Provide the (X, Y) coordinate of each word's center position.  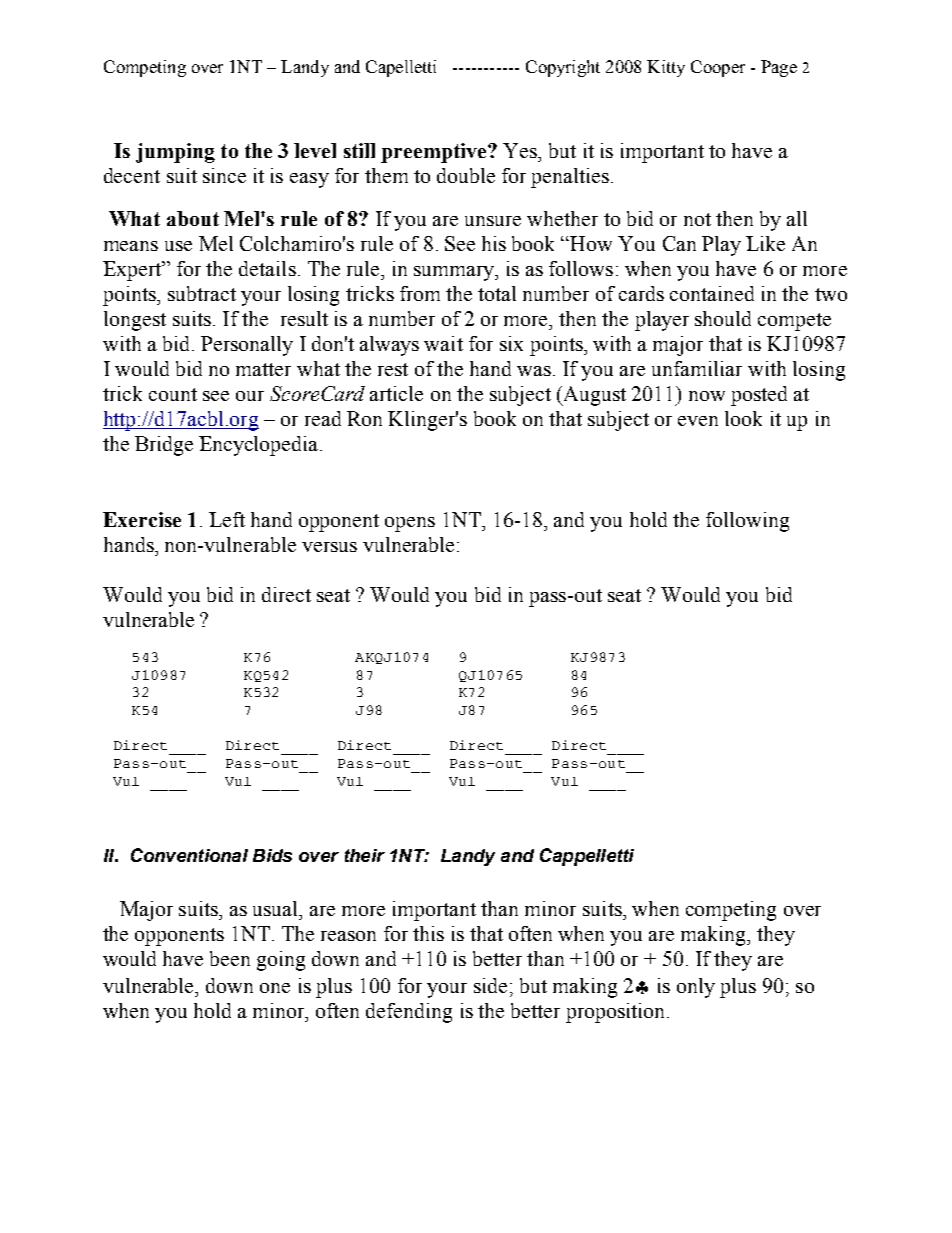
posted (759, 396)
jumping (175, 153)
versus (329, 547)
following (747, 522)
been (230, 958)
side (490, 985)
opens (410, 524)
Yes (521, 150)
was (534, 371)
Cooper (718, 68)
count (173, 394)
